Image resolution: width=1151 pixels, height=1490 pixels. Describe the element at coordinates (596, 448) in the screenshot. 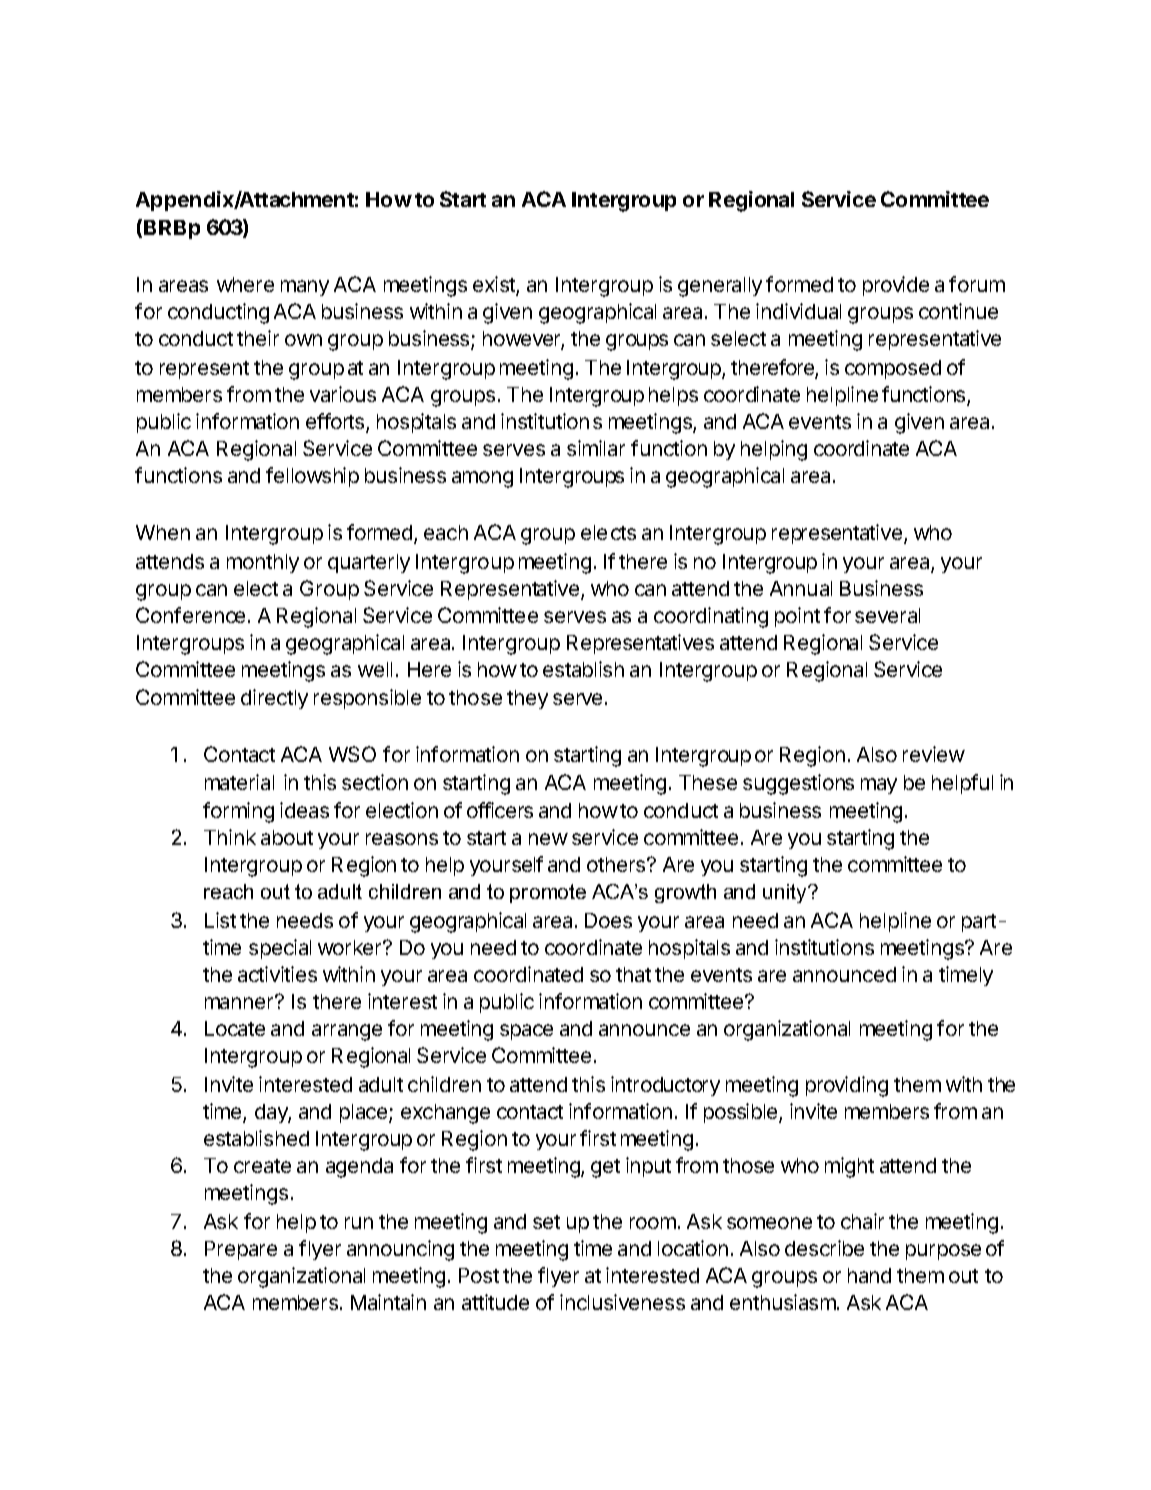

I see `similar` at that location.
